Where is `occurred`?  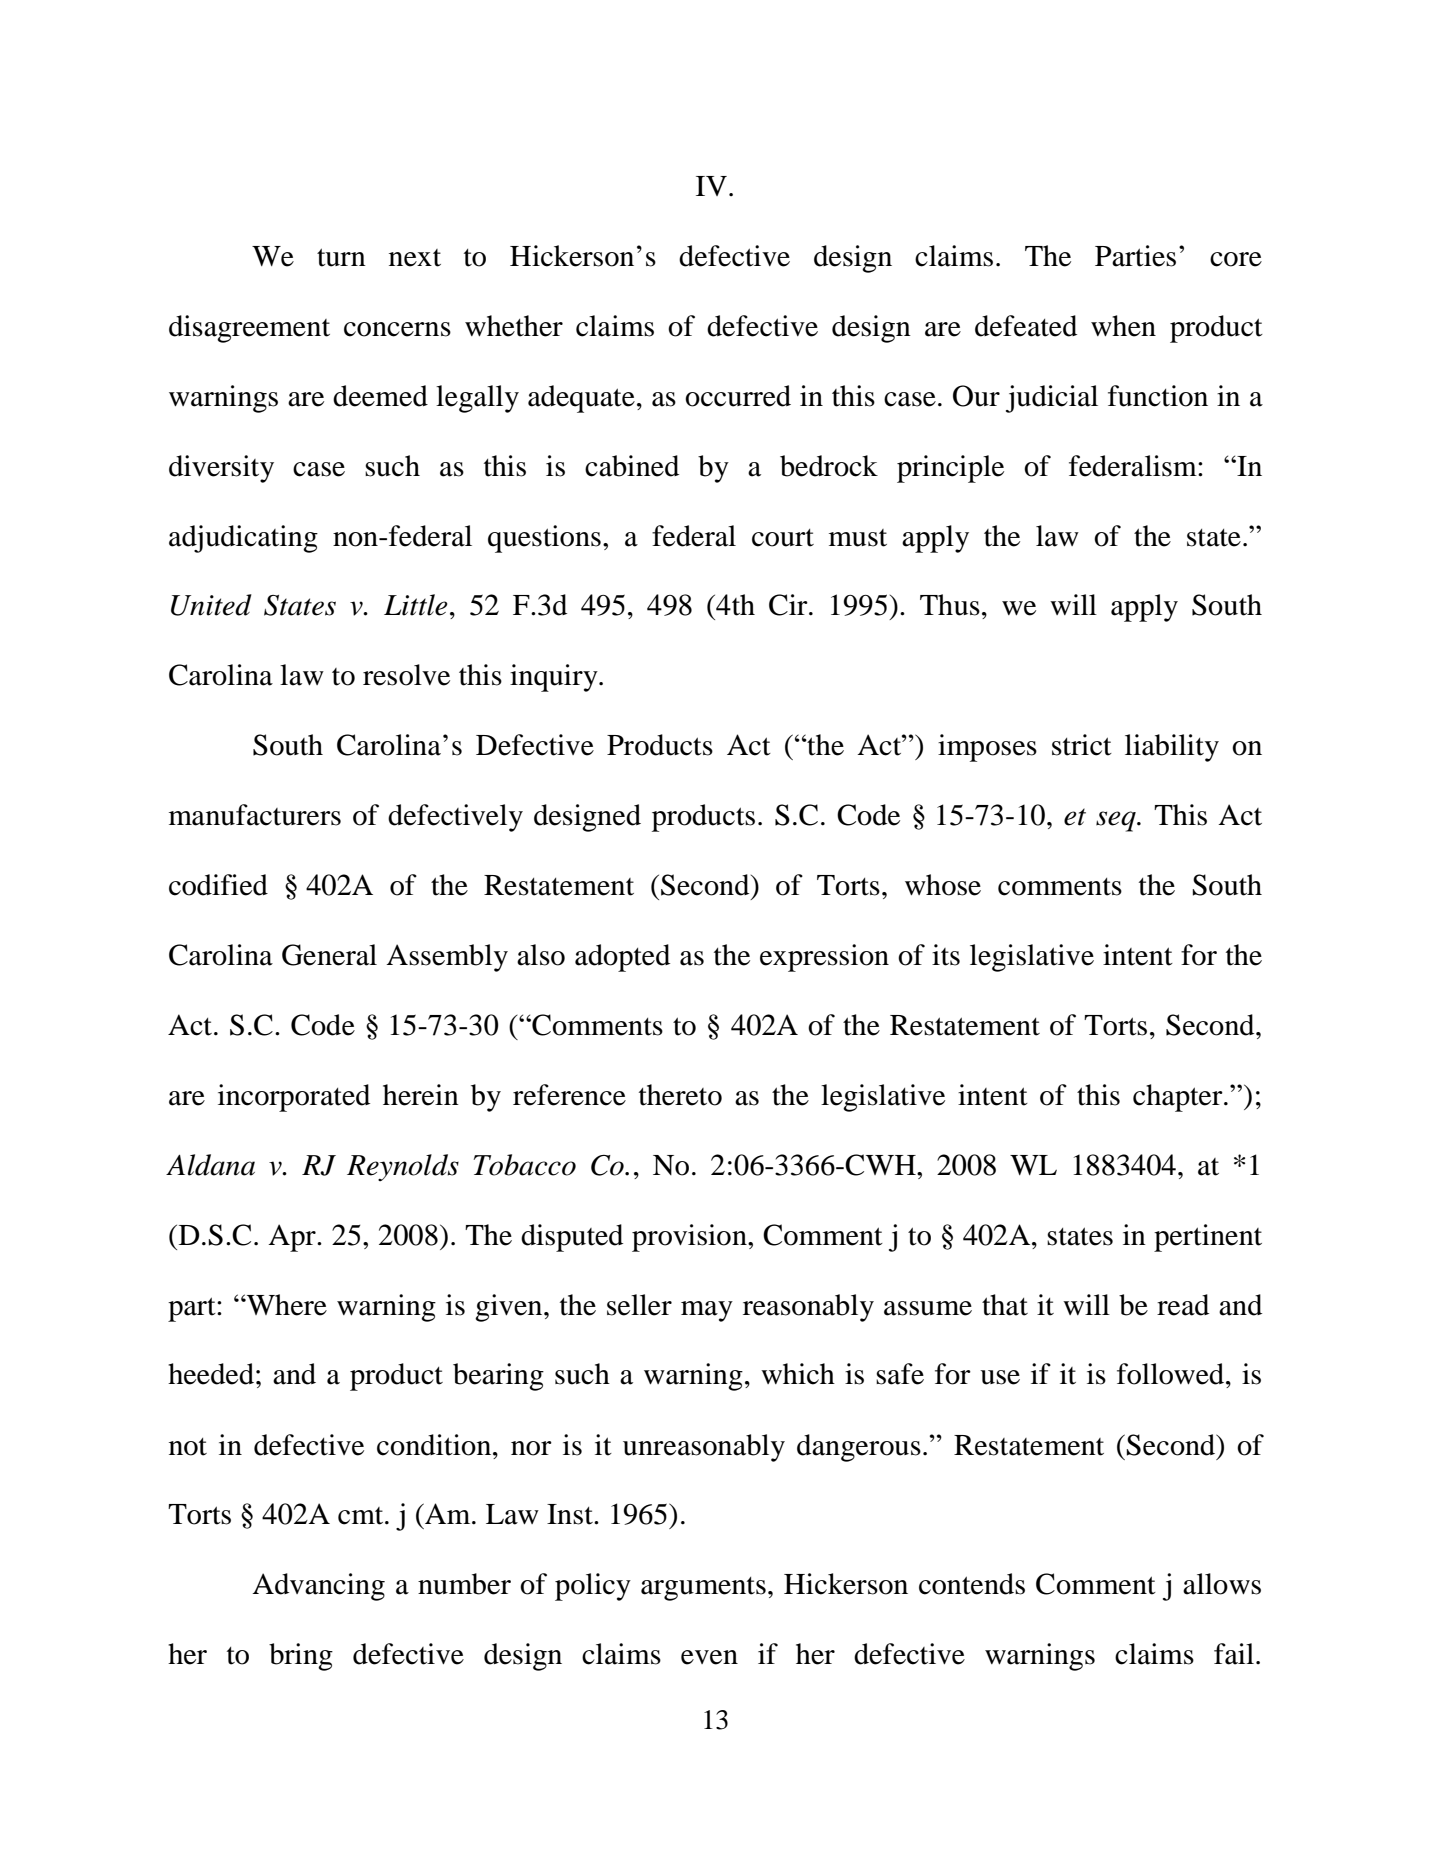
occurred is located at coordinates (738, 396).
